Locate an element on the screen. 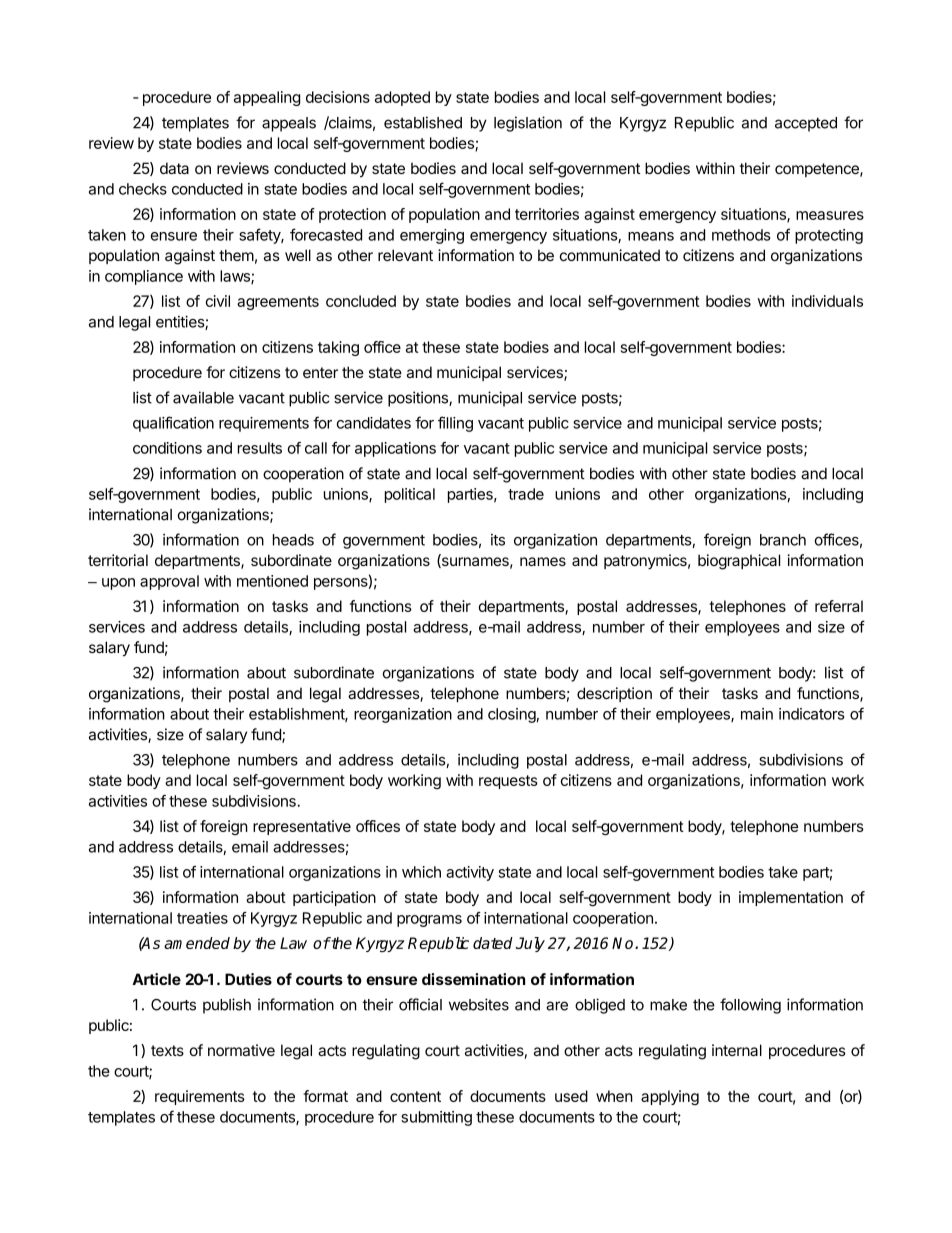 This screenshot has width=952, height=1233. data is located at coordinates (174, 168).
